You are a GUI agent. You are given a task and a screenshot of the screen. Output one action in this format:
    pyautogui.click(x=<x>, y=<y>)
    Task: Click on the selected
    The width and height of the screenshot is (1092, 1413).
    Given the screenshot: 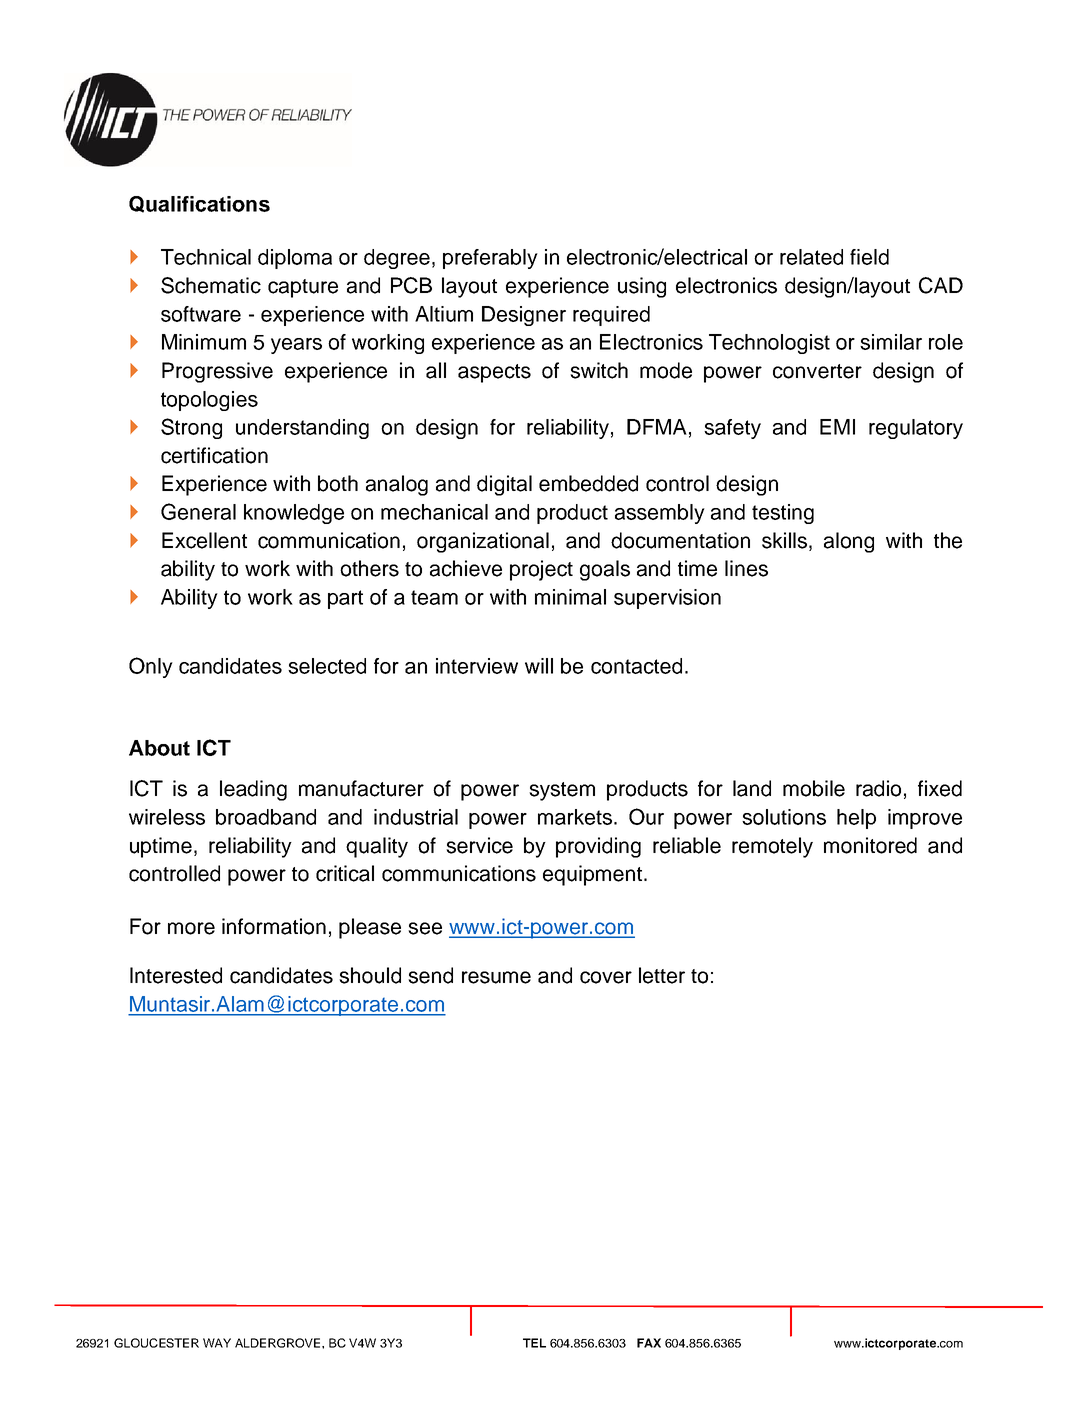 What is the action you would take?
    pyautogui.click(x=327, y=666)
